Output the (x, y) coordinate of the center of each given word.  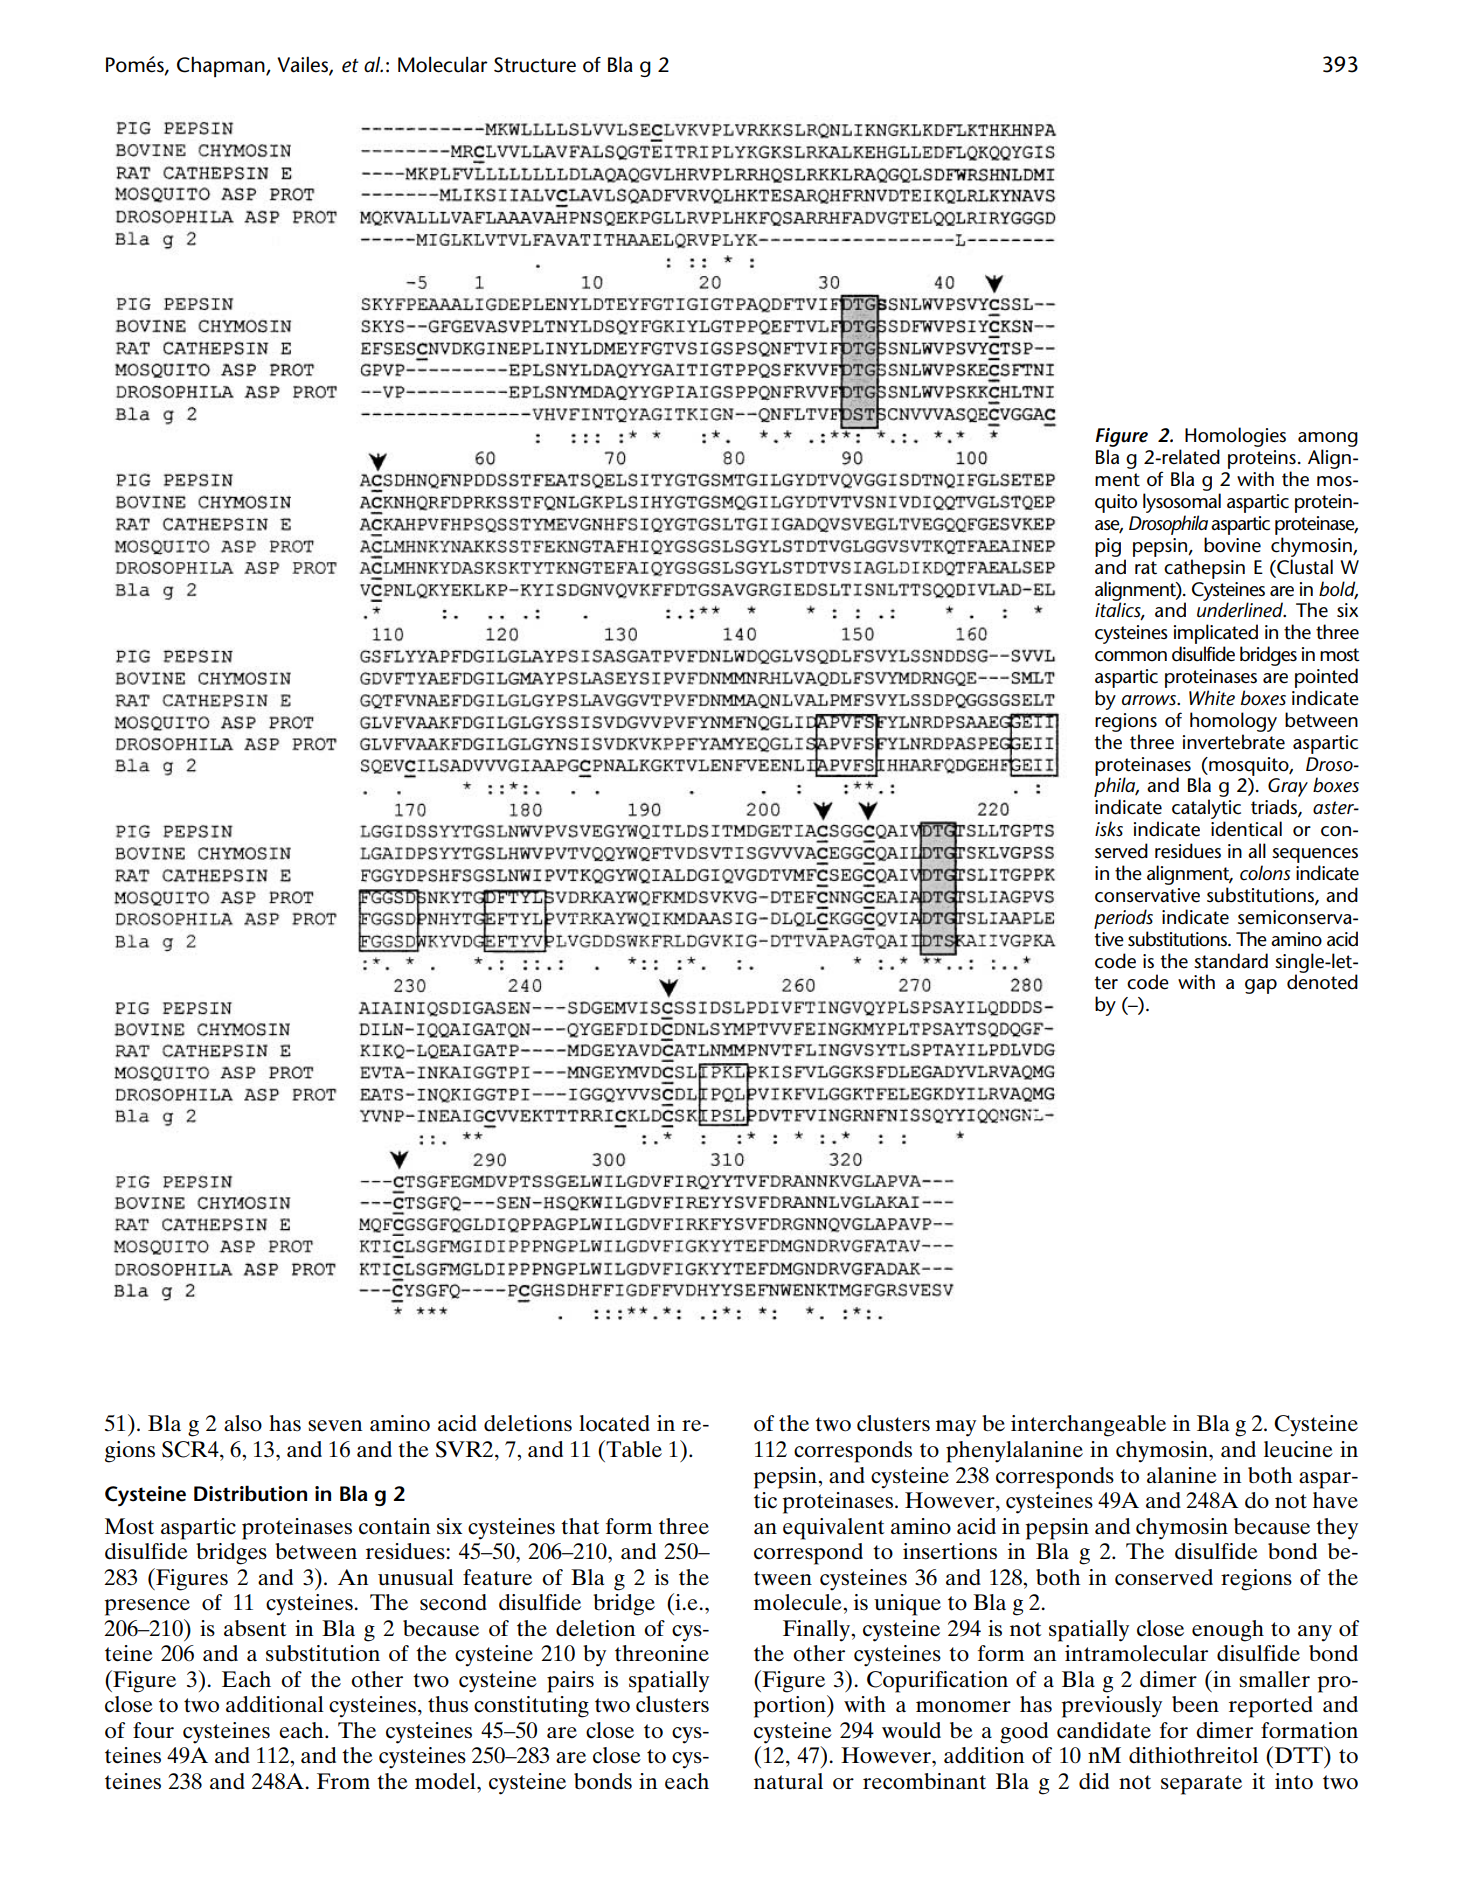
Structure (535, 65)
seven (335, 1426)
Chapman (222, 66)
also (243, 1423)
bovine (1232, 545)
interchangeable (1088, 1426)
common (1131, 656)
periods (1123, 919)
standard (1231, 961)
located (614, 1423)
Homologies (1235, 438)
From (343, 1781)
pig (1108, 547)
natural (788, 1781)
